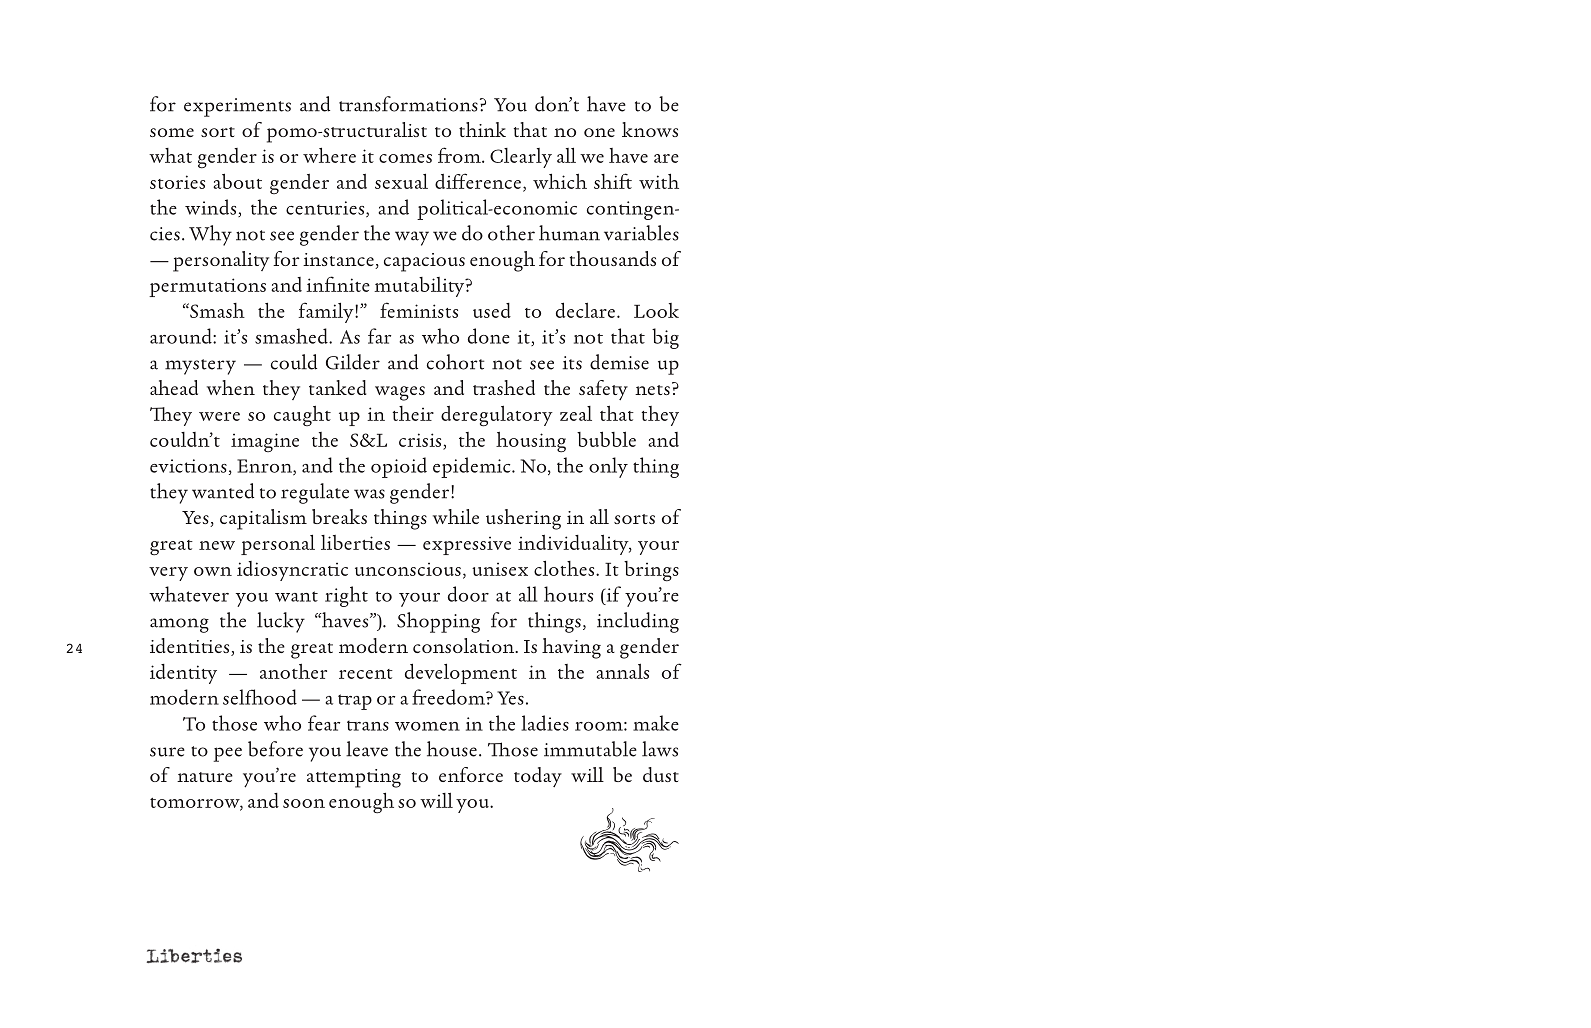  I want to click on among, so click(179, 625).
